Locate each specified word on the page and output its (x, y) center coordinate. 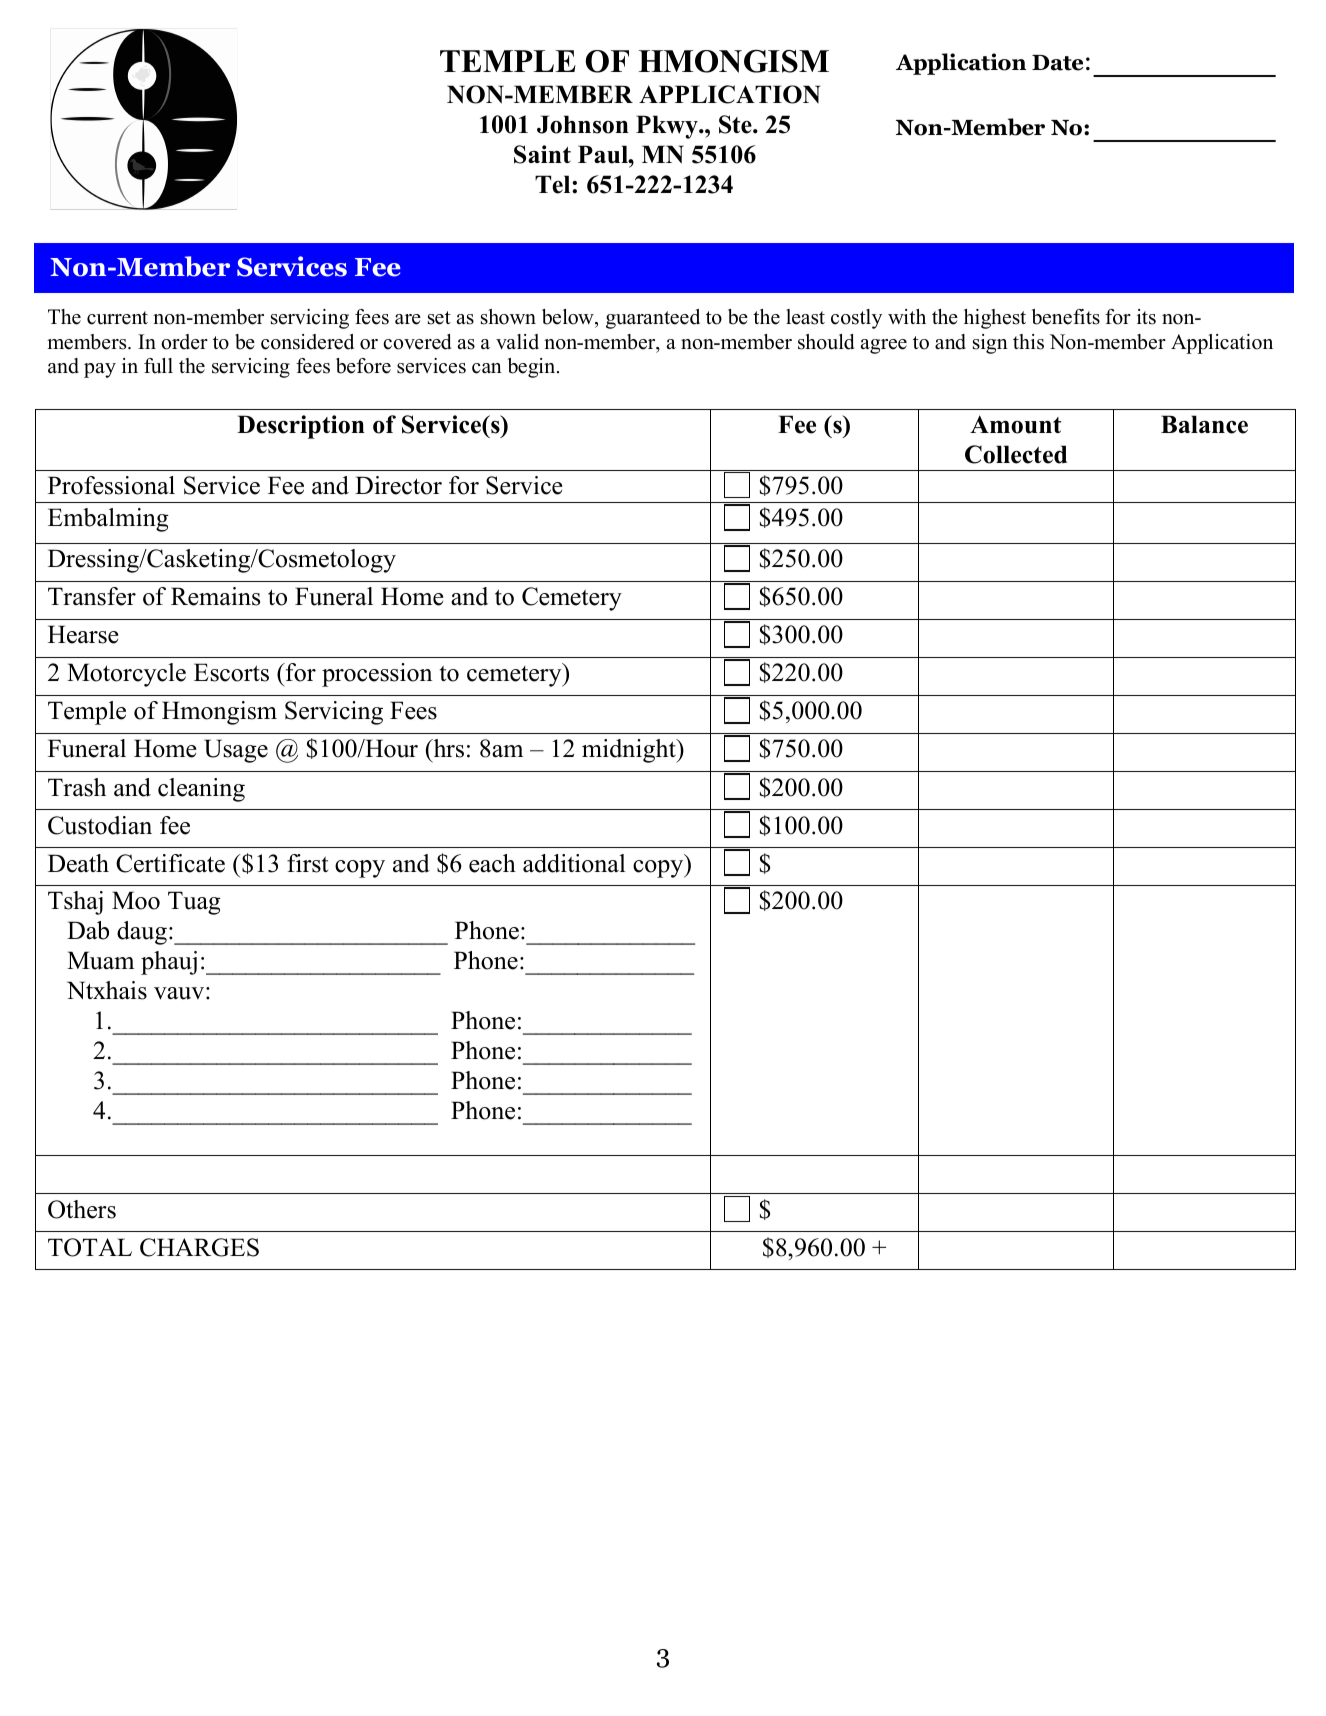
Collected (1016, 454)
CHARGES (199, 1247)
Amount (1015, 424)
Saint (542, 154)
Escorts (231, 672)
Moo (136, 900)
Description (301, 427)
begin (533, 368)
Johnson (583, 124)
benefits (1066, 317)
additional (574, 863)
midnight (630, 751)
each (492, 863)
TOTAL (90, 1247)
